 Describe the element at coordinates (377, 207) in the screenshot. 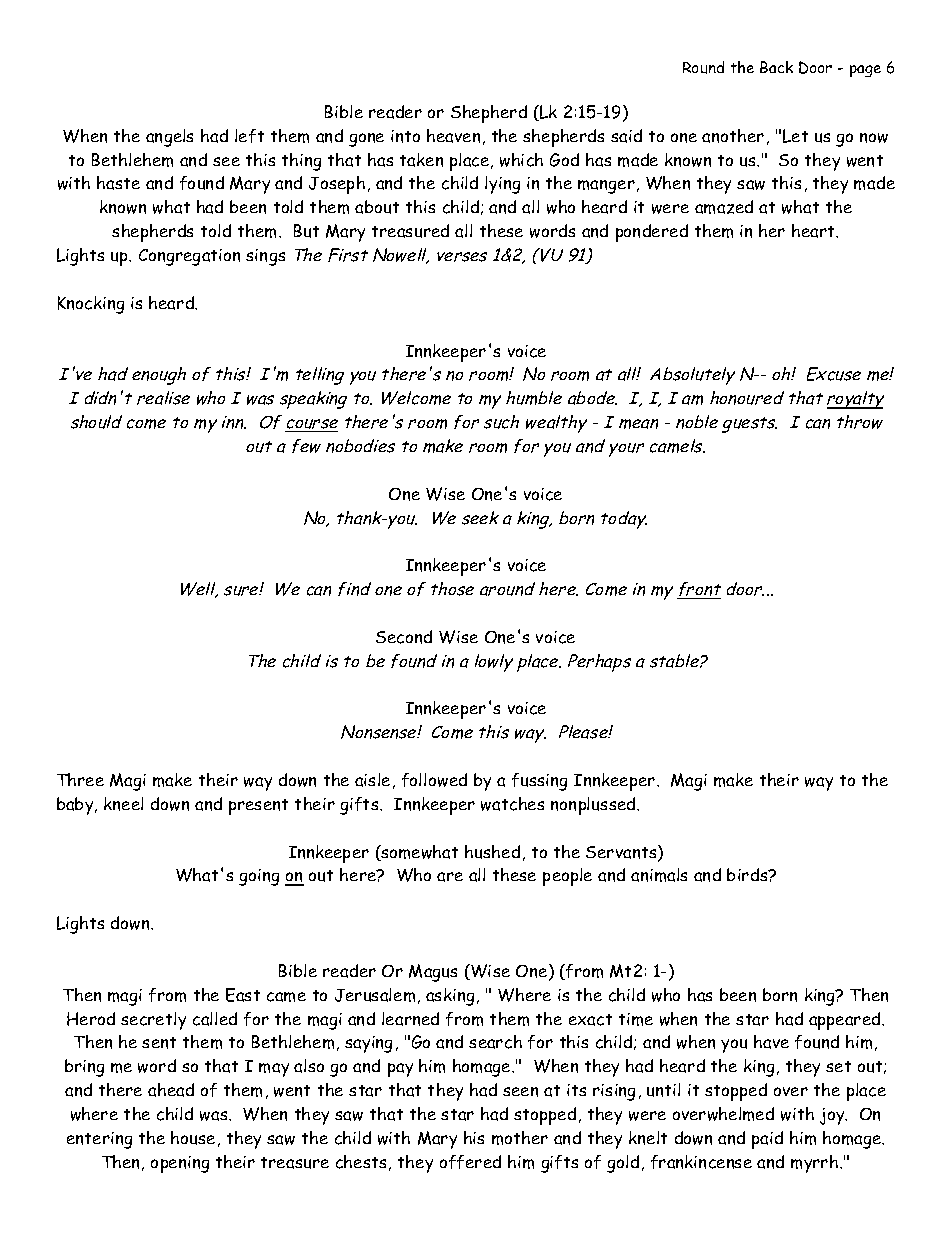

I see `about` at that location.
